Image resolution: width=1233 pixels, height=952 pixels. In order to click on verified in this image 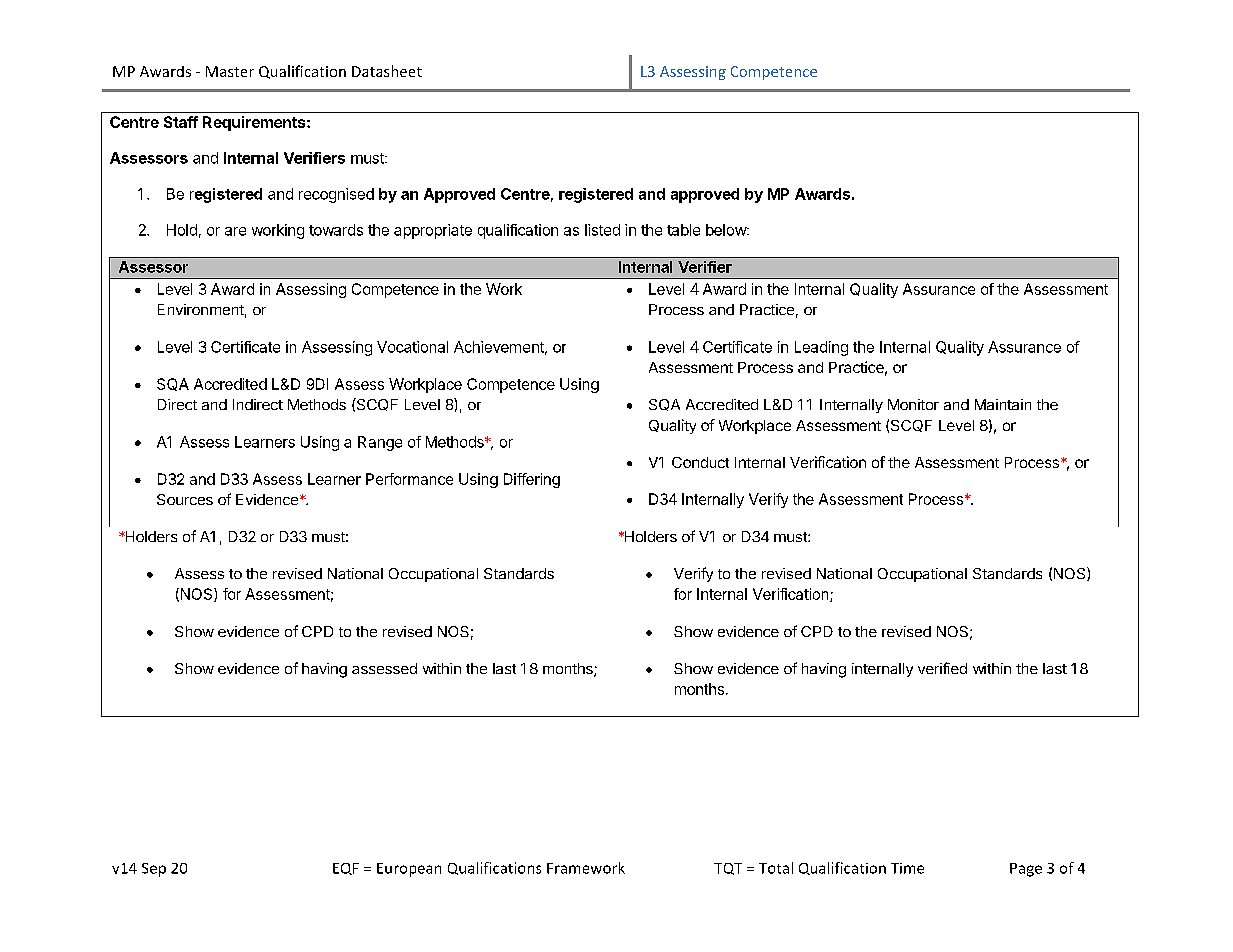, I will do `click(942, 668)`.
